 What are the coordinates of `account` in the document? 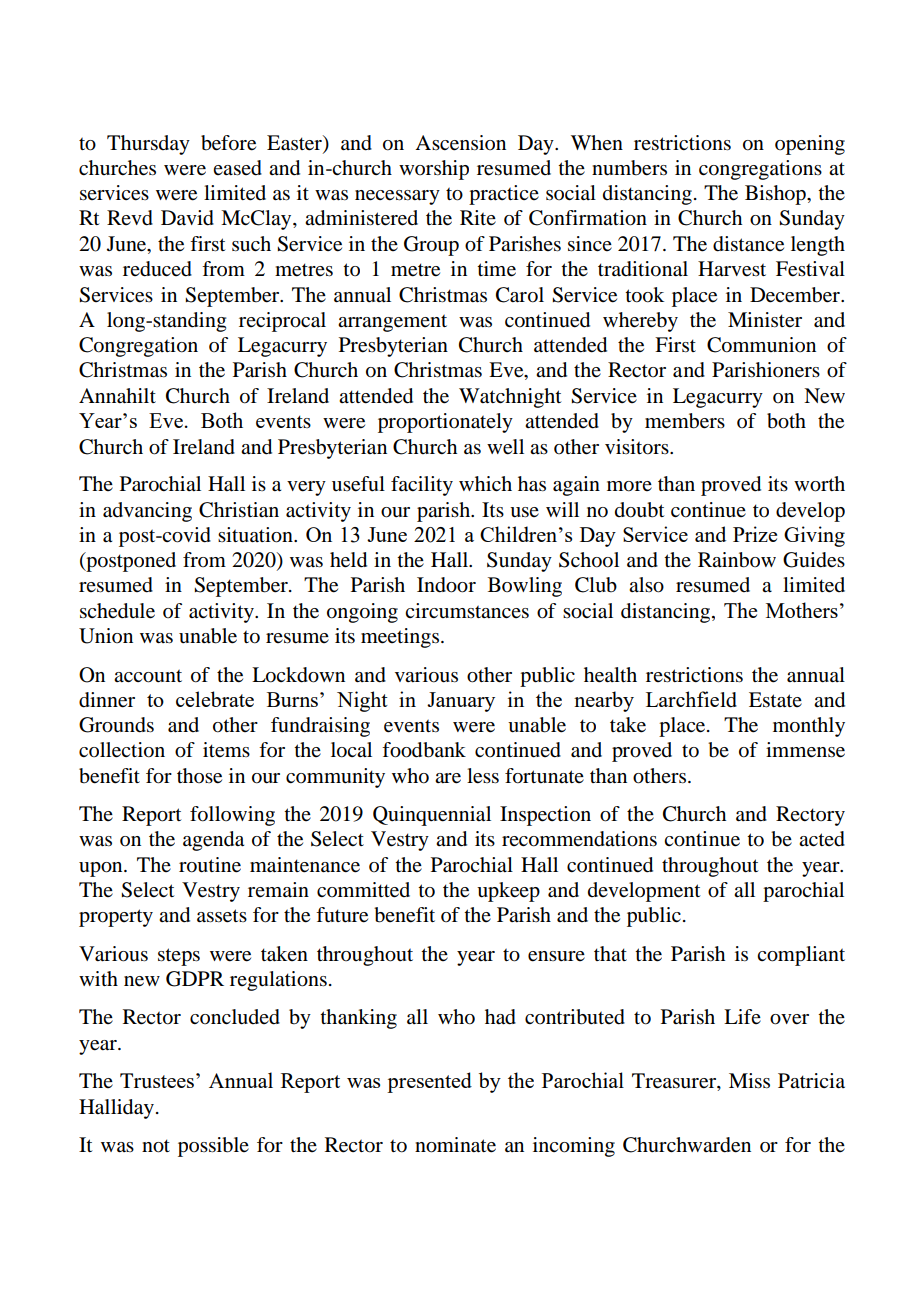 It's located at (148, 676).
